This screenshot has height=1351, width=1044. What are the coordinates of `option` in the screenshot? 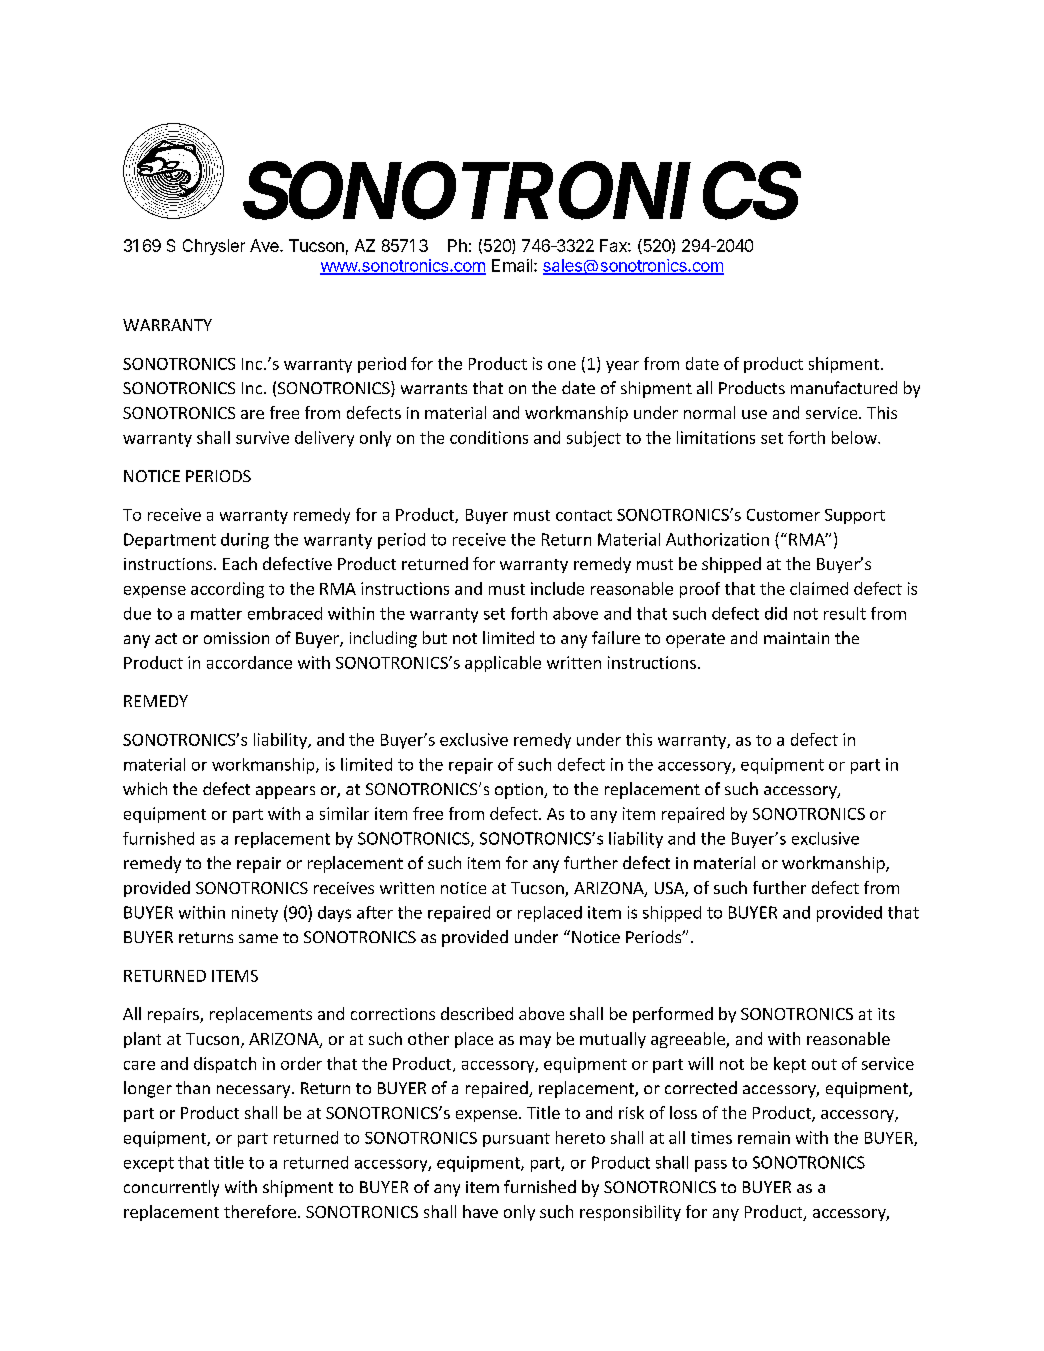 It's located at (520, 791).
